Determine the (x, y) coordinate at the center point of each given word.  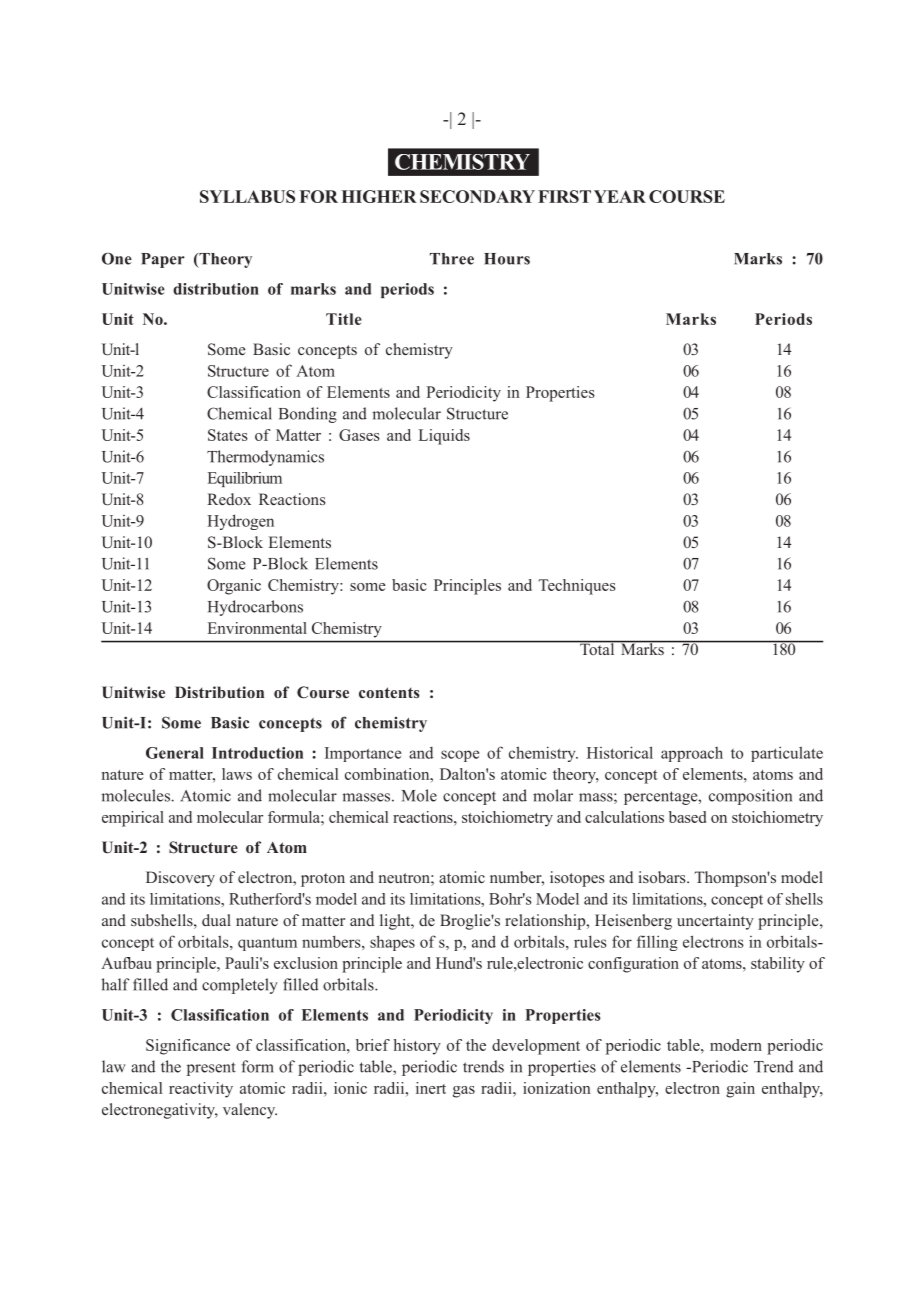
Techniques (577, 587)
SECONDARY (477, 196)
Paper (163, 260)
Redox (229, 499)
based (687, 817)
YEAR (620, 196)
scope (460, 756)
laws (237, 774)
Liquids (444, 437)
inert (431, 1088)
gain (740, 1090)
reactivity (201, 1090)
